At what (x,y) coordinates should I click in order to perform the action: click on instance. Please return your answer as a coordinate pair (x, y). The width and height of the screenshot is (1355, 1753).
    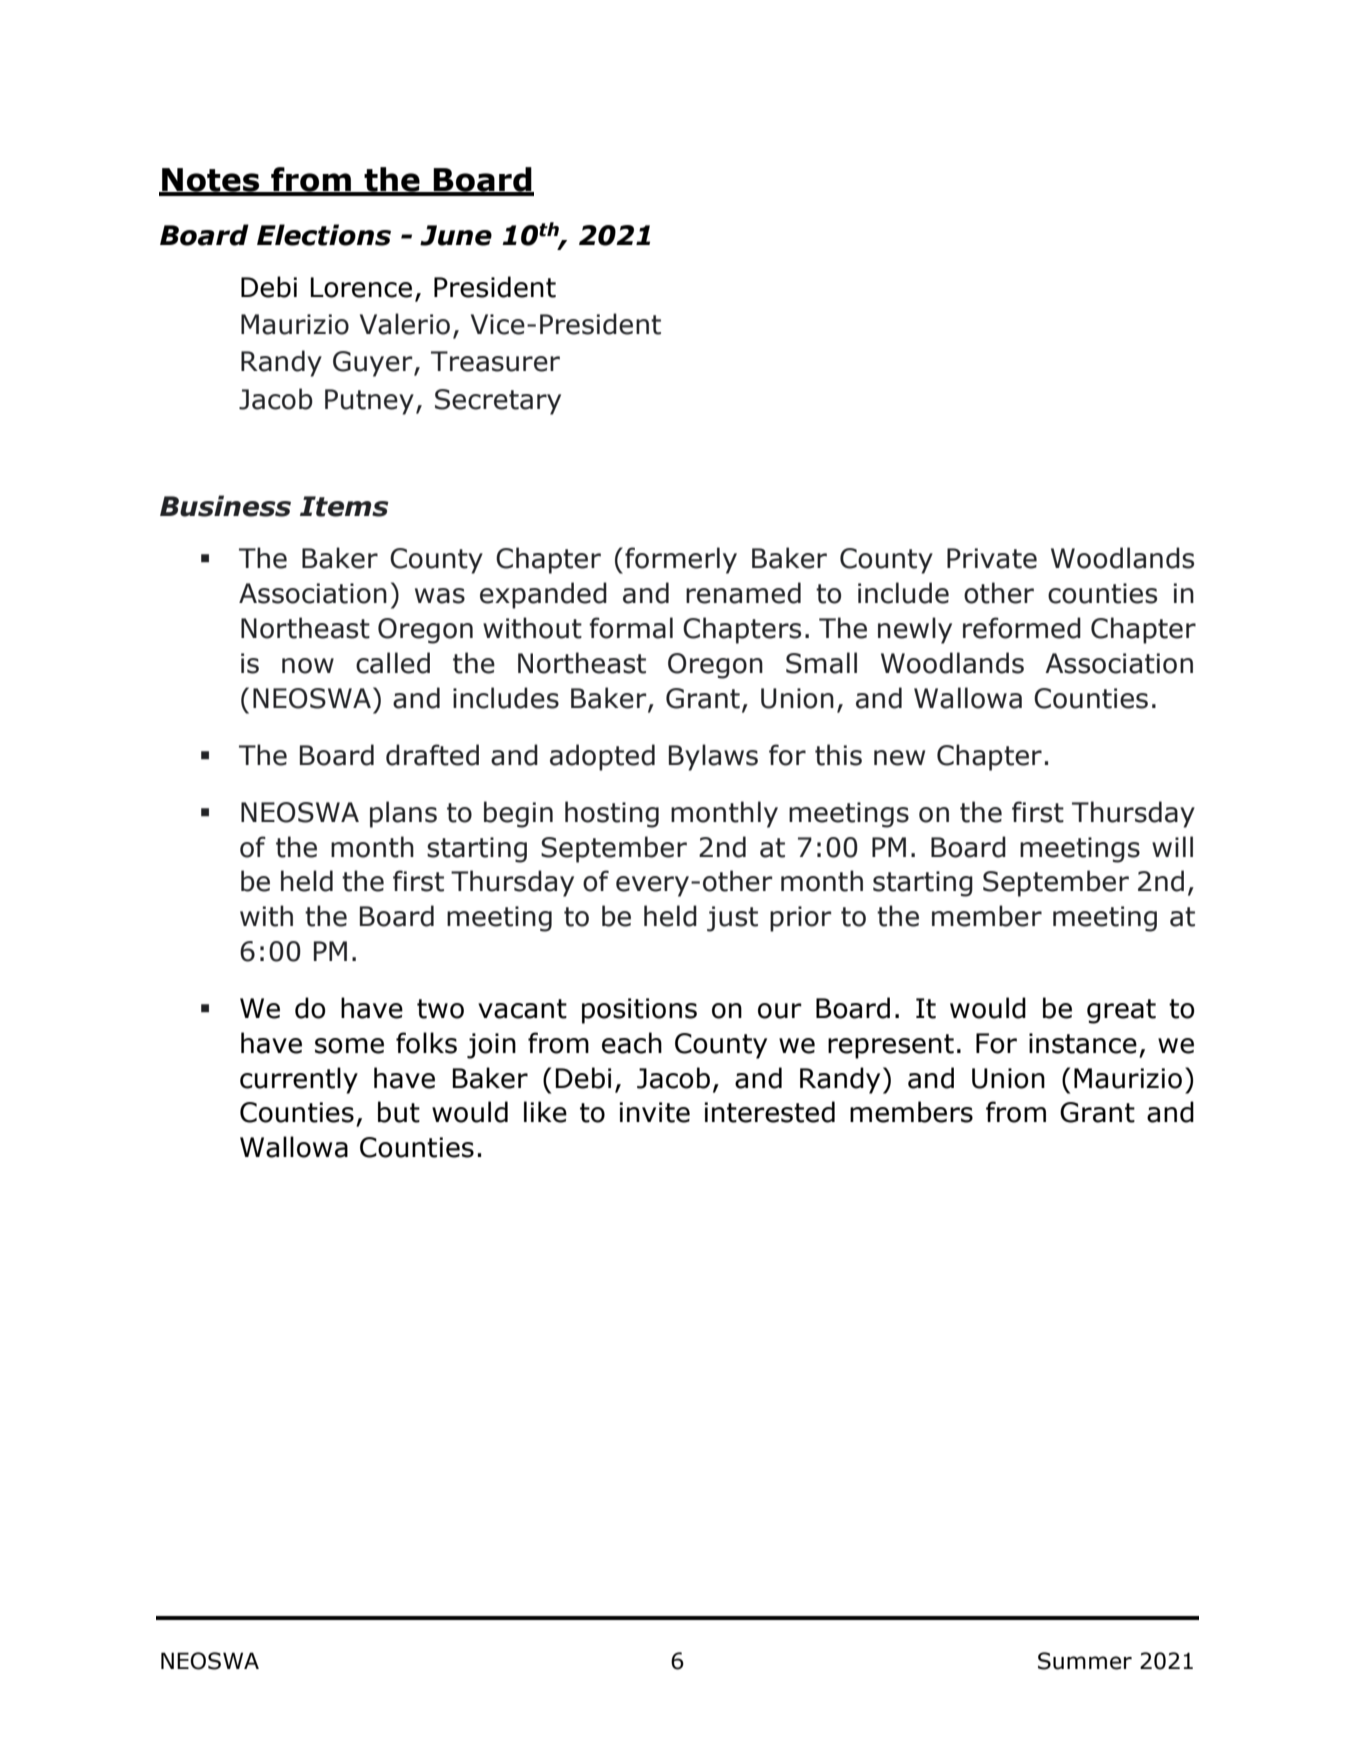
    Looking at the image, I should click on (1083, 1043).
